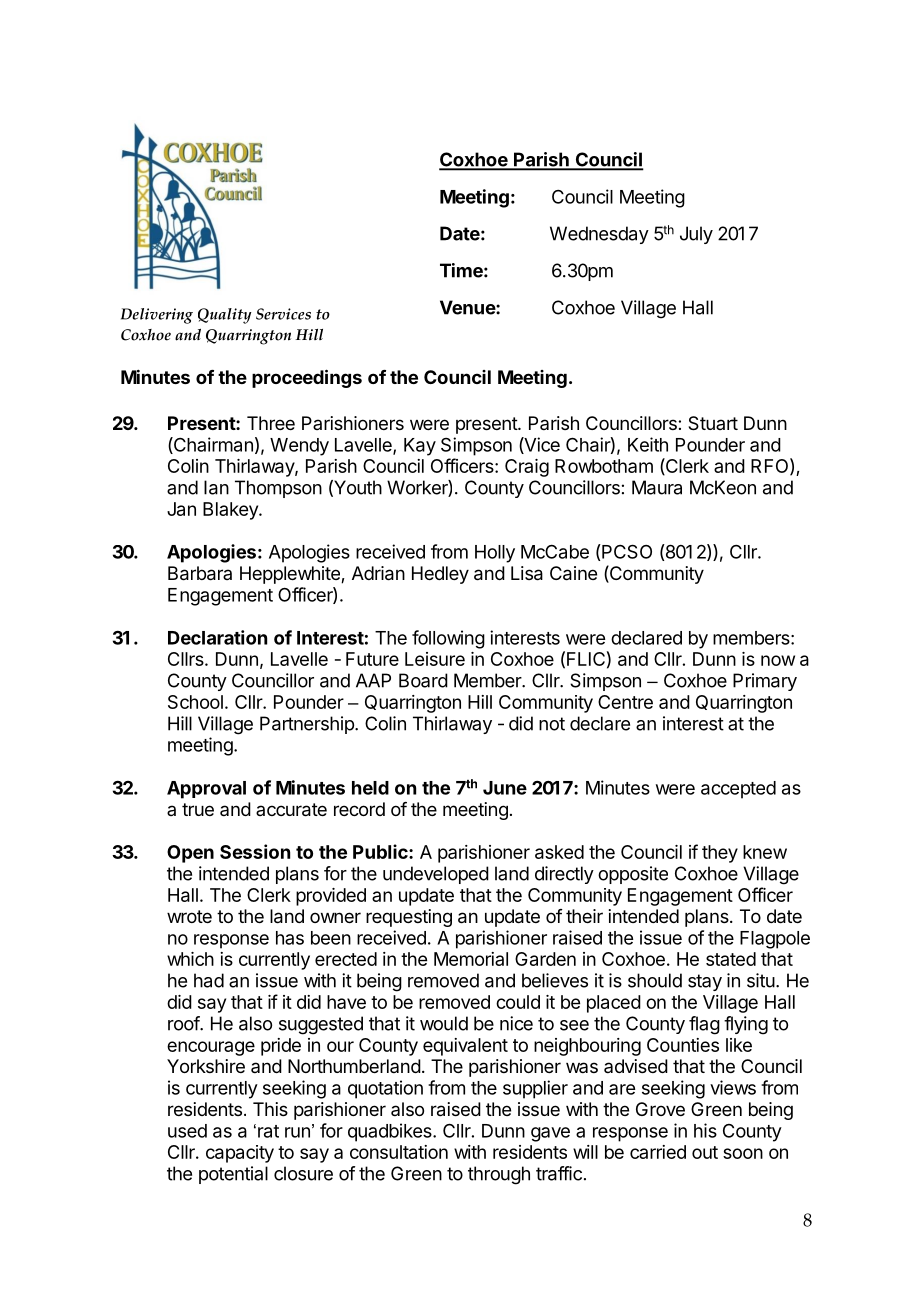  What do you see at coordinates (731, 959) in the screenshot?
I see `stated` at bounding box center [731, 959].
